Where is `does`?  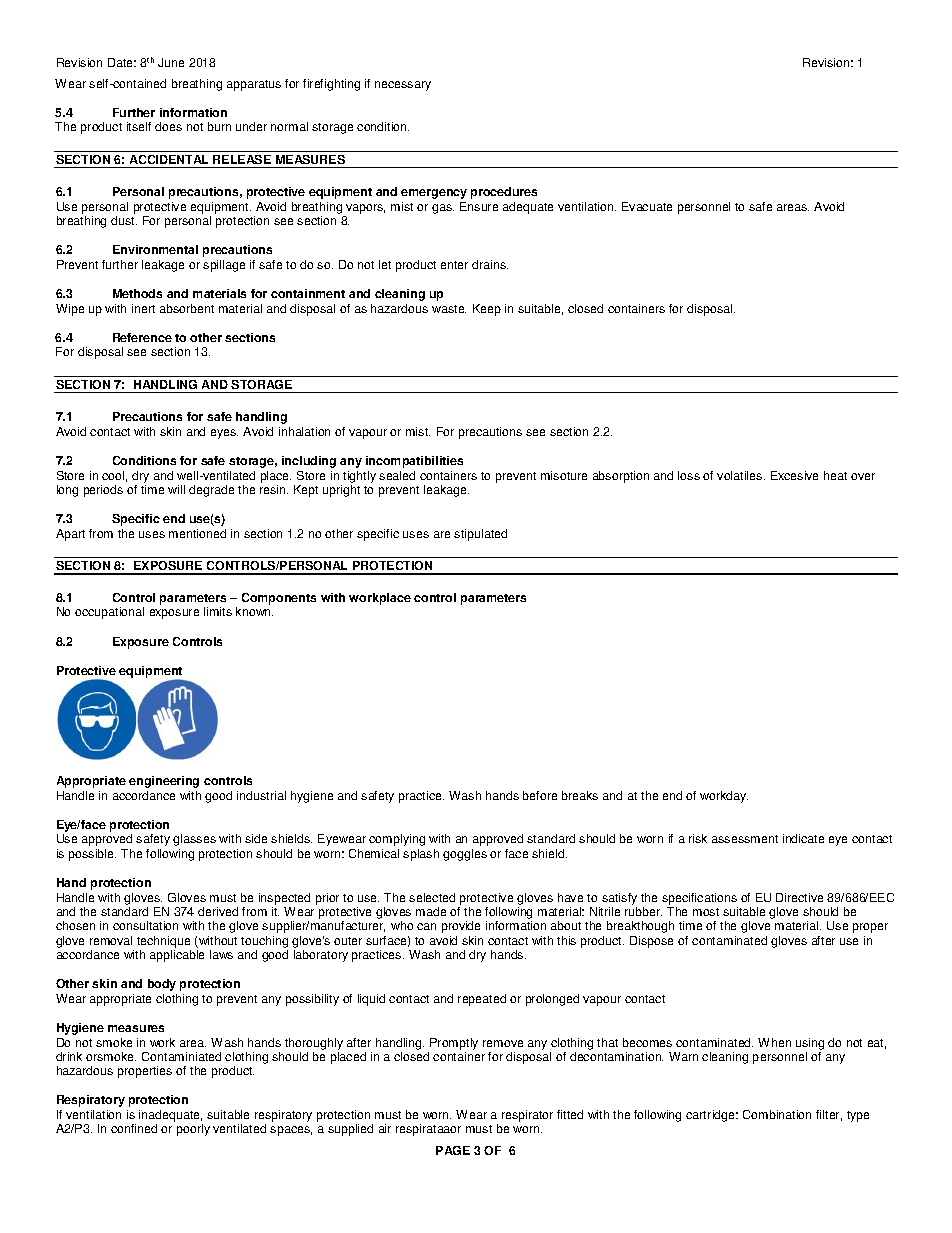 does is located at coordinates (168, 126).
